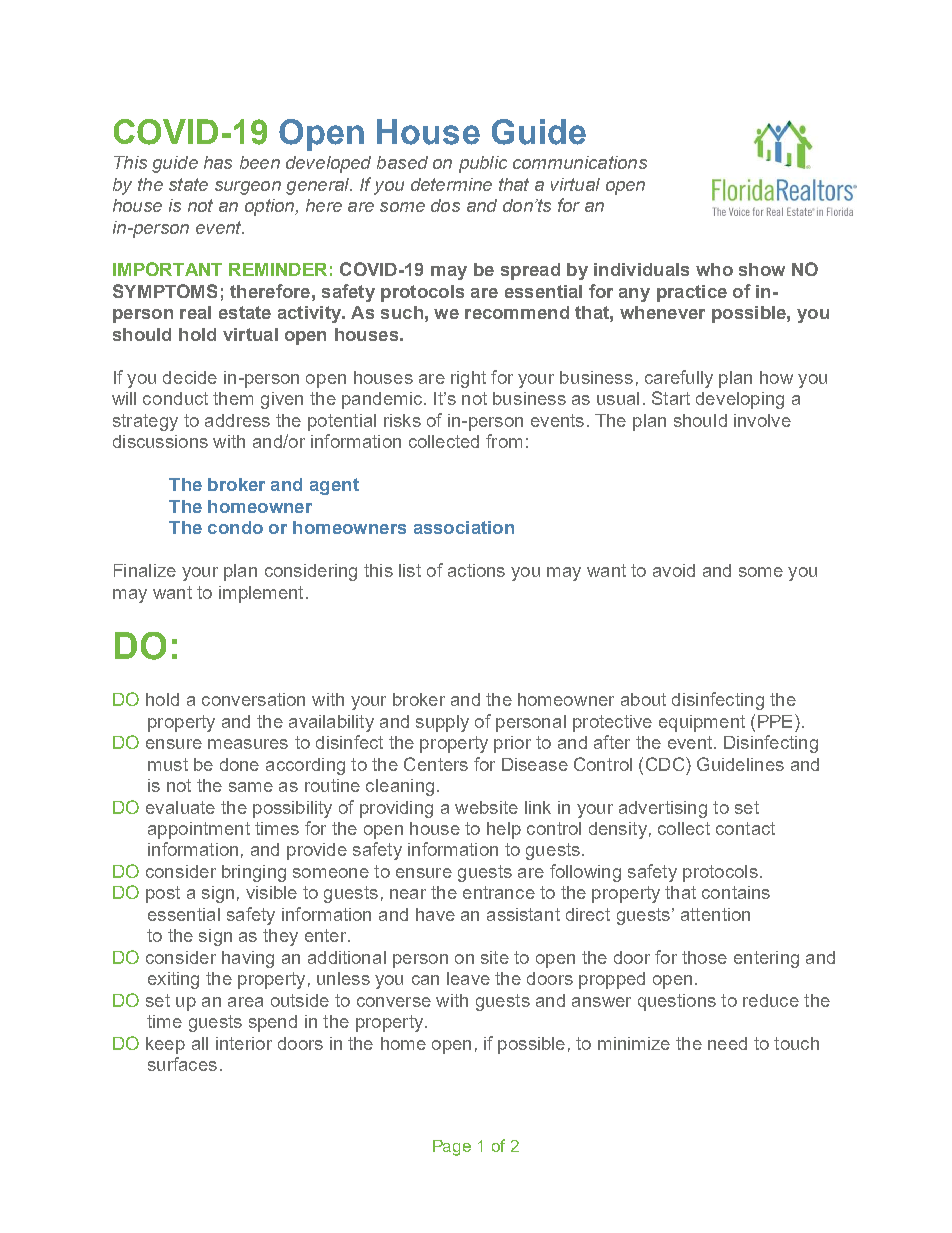 The height and width of the page is (1233, 952). What do you see at coordinates (714, 269) in the page?
I see `who` at bounding box center [714, 269].
